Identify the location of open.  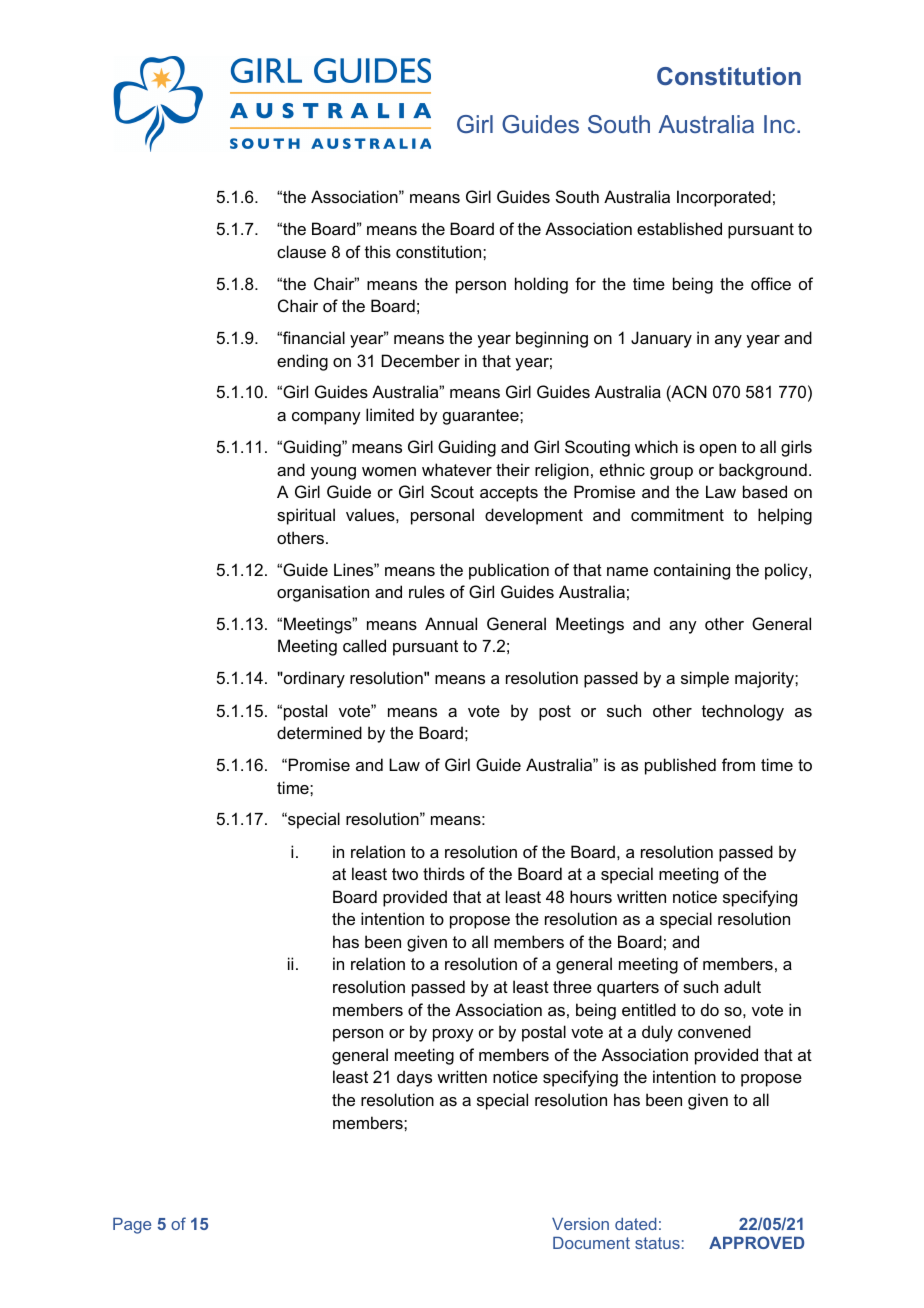
(718, 450).
